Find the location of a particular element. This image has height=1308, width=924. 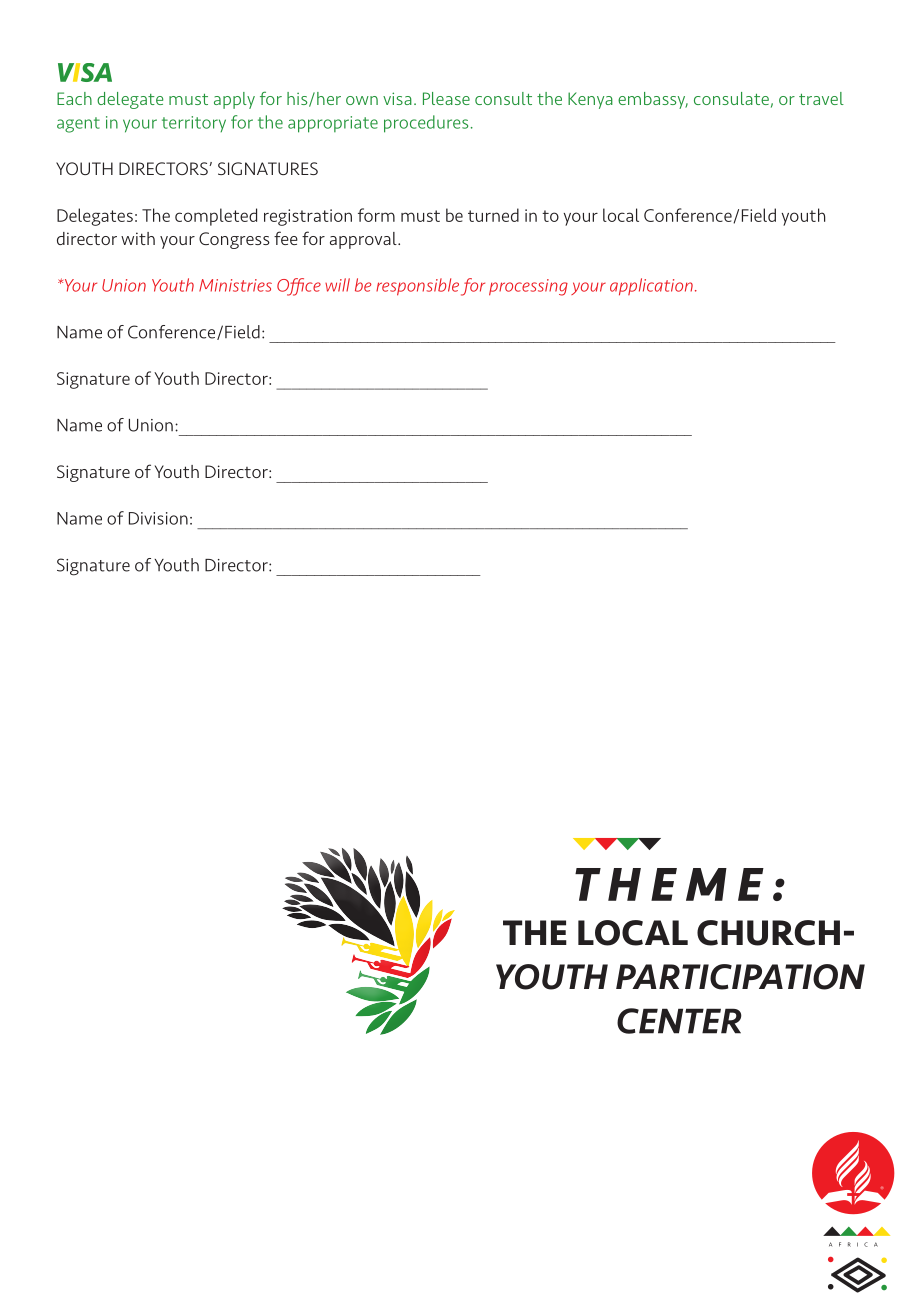

application is located at coordinates (651, 287).
